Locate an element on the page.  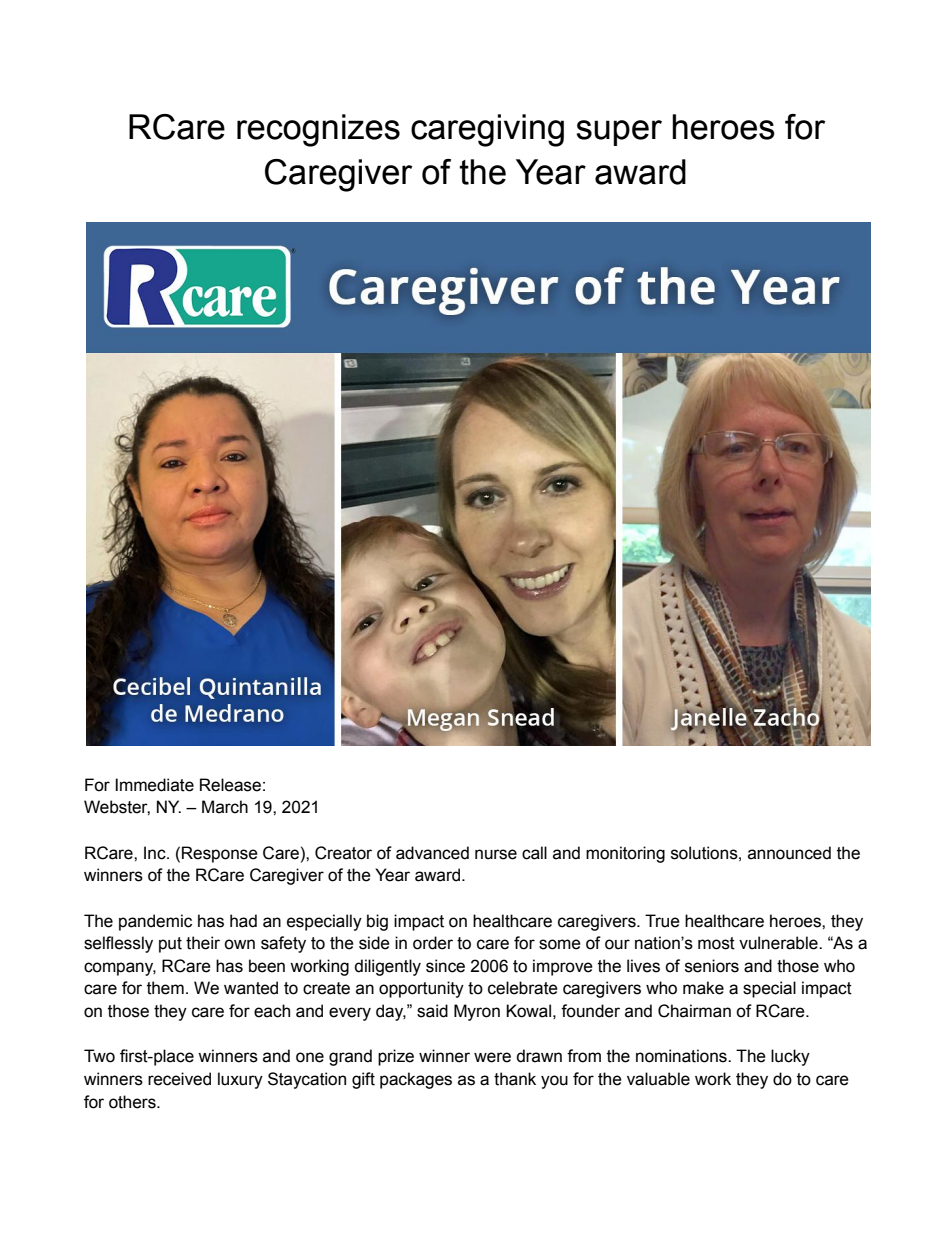
True is located at coordinates (662, 921).
